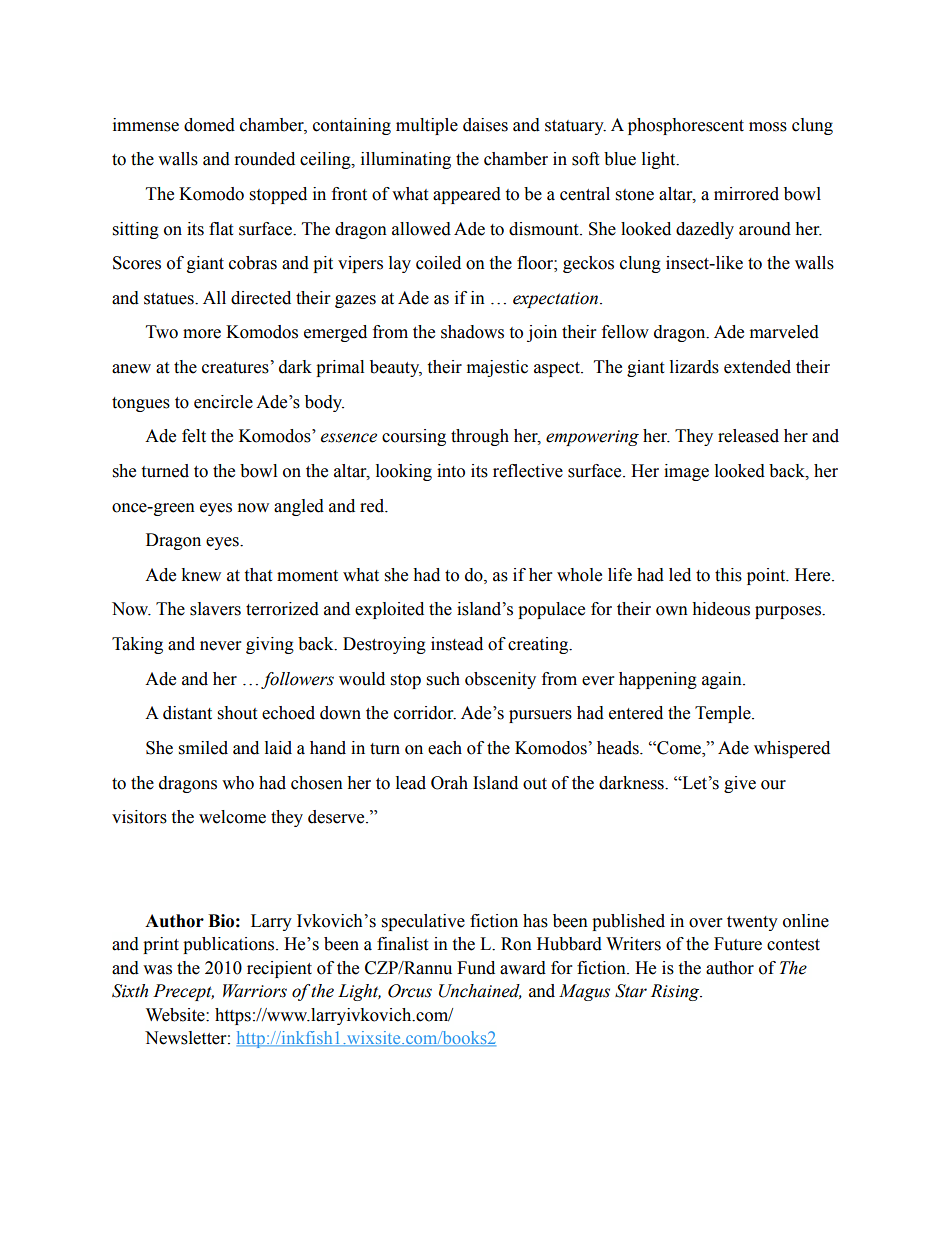  I want to click on moss, so click(768, 127).
